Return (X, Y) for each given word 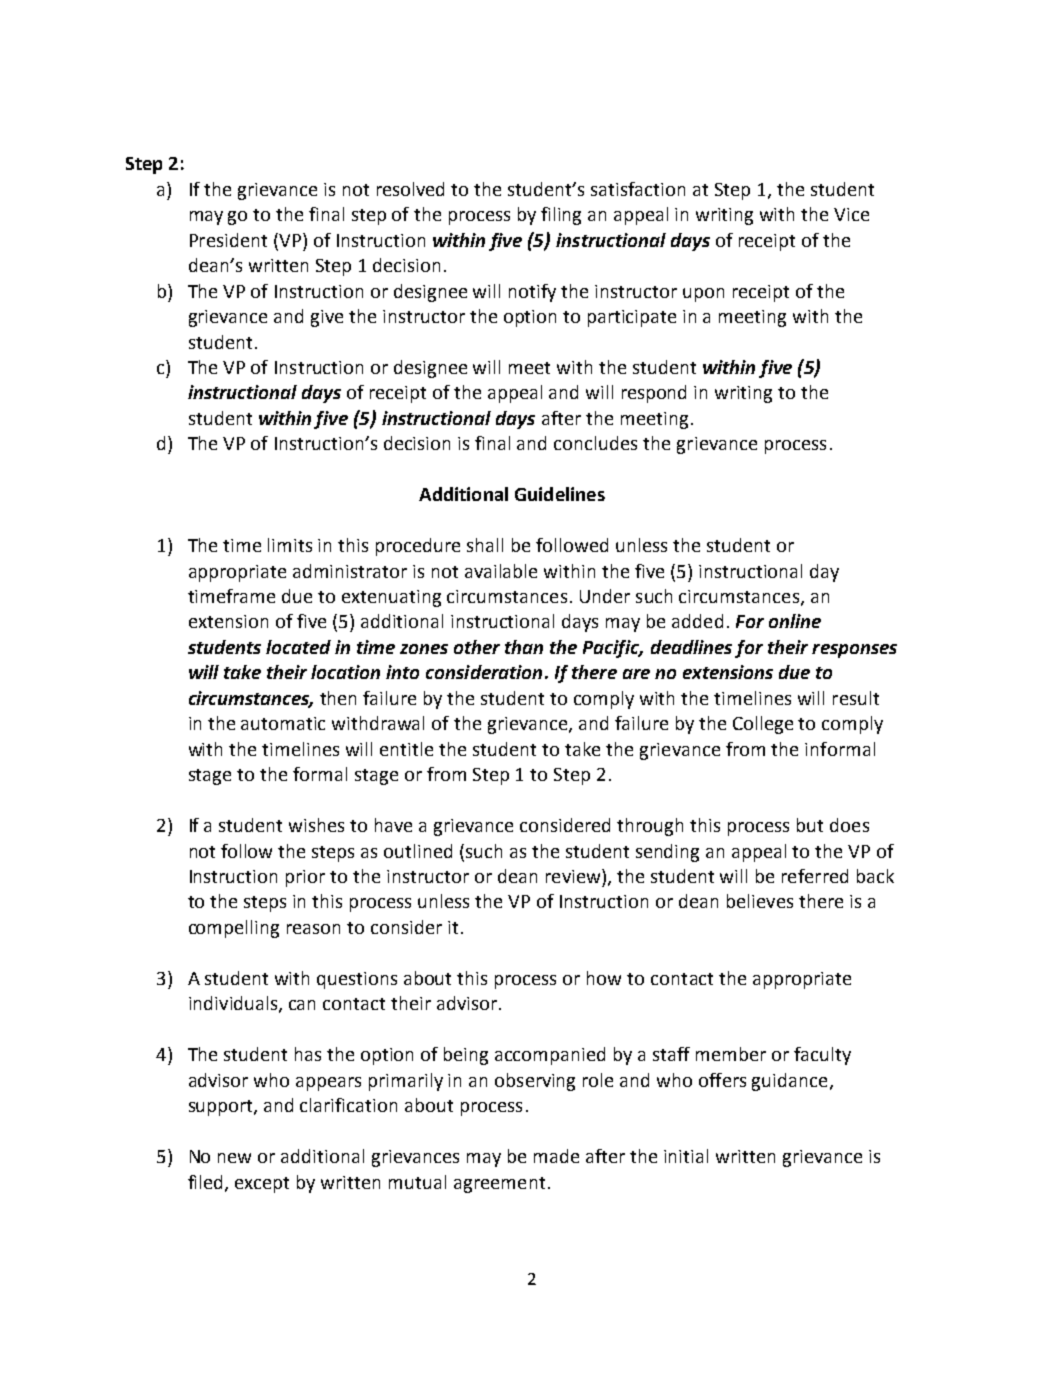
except (262, 1185)
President (228, 240)
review (574, 876)
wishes (316, 825)
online (795, 621)
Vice (851, 214)
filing (561, 216)
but (810, 825)
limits (290, 545)
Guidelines (560, 494)
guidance (789, 1082)
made (556, 1156)
